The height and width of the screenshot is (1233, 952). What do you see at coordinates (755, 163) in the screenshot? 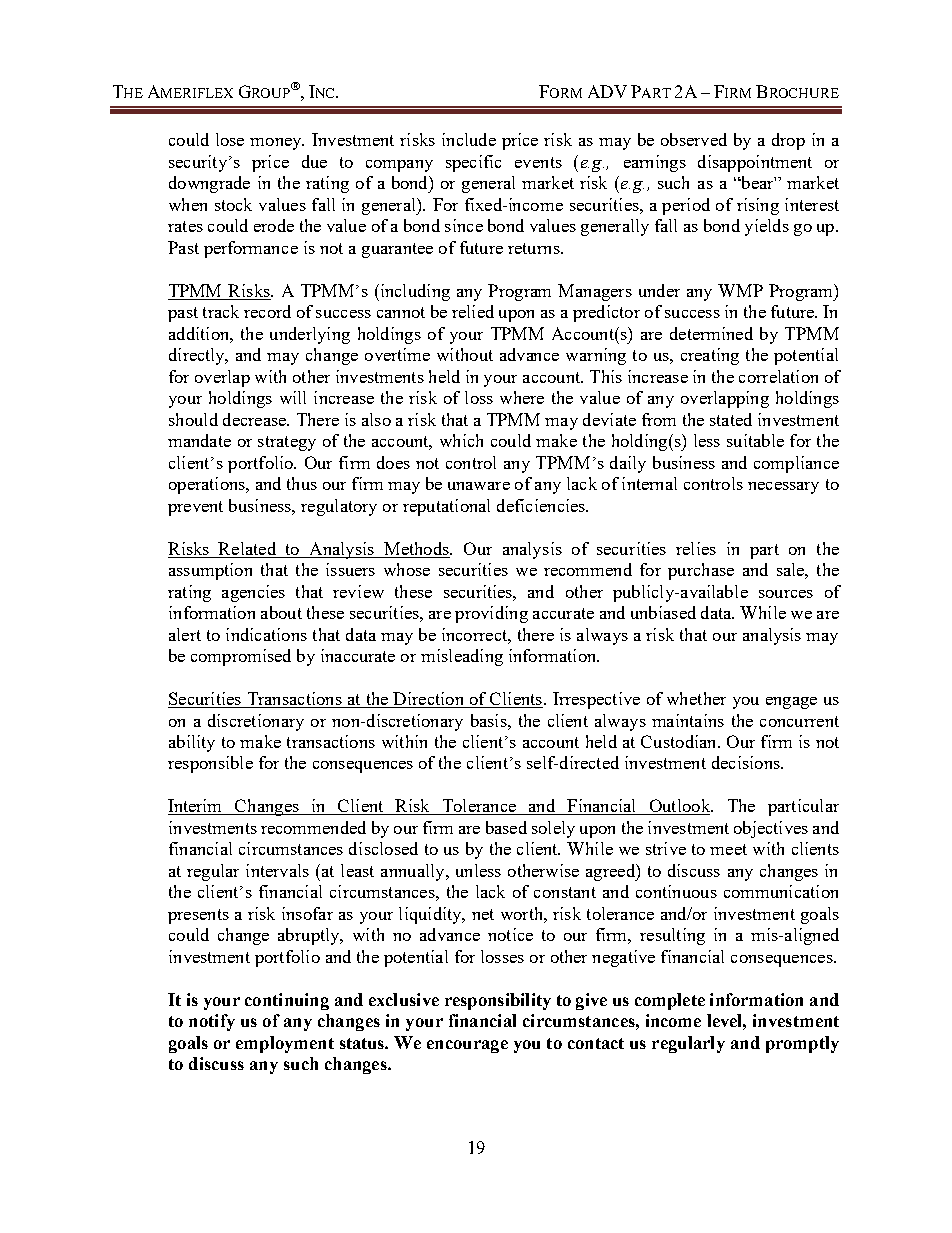
I see `disappointment` at bounding box center [755, 163].
